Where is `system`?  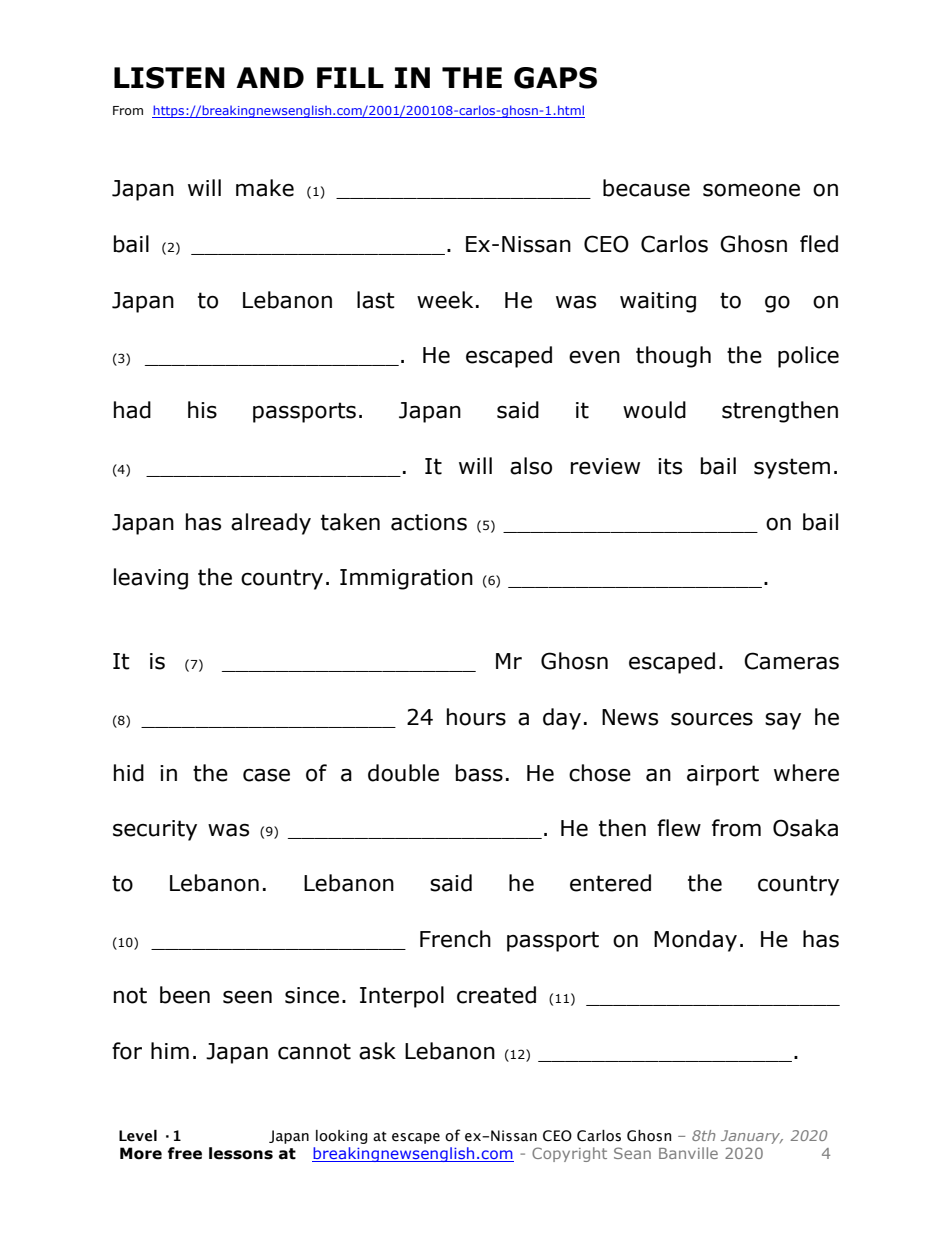 system is located at coordinates (792, 468).
